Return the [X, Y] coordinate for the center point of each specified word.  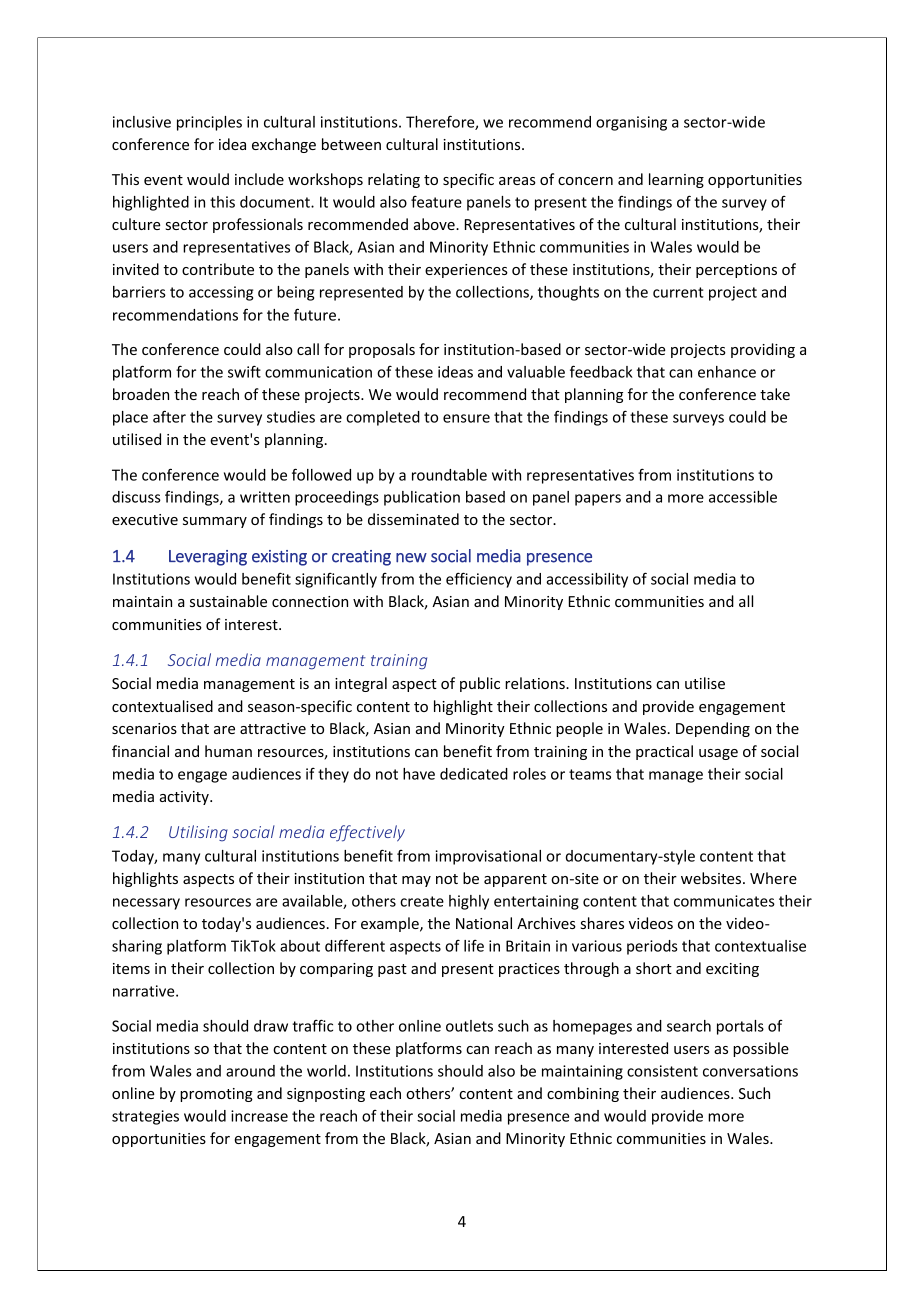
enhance [727, 372]
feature [436, 202]
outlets [469, 1026]
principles [209, 123]
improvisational [488, 857]
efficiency [479, 580]
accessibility [587, 580]
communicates [724, 901]
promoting [216, 1095]
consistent [662, 1071]
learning [676, 180]
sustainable [228, 601]
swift [244, 371]
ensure [466, 418]
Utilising [198, 833]
